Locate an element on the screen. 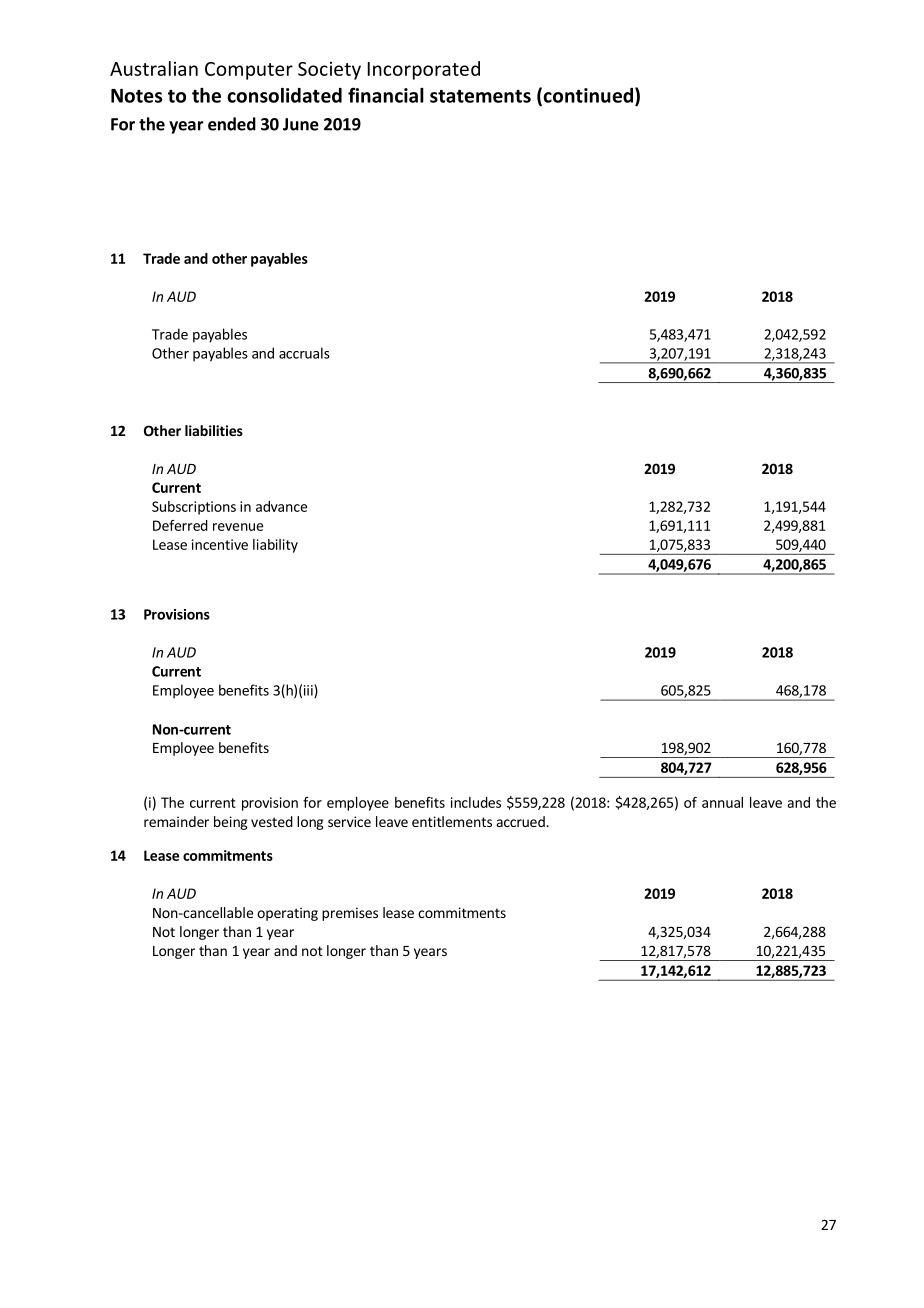 The image size is (924, 1308). remainder is located at coordinates (176, 821).
